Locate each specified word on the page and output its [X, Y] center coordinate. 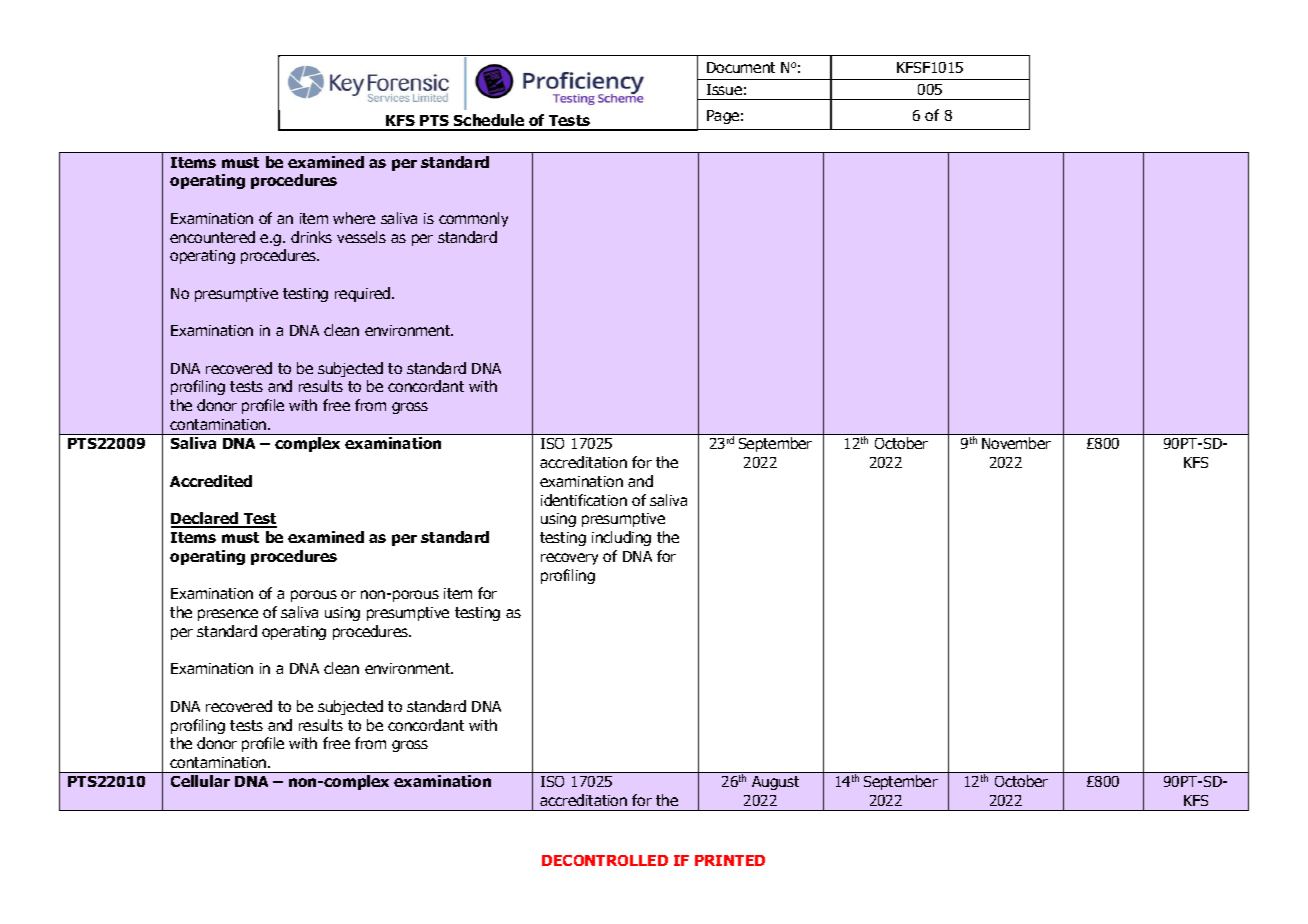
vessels [361, 237]
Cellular [200, 781]
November [1016, 443]
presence [228, 615]
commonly [473, 219]
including [621, 538]
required [364, 294]
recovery [569, 559]
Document [741, 67]
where [354, 218]
